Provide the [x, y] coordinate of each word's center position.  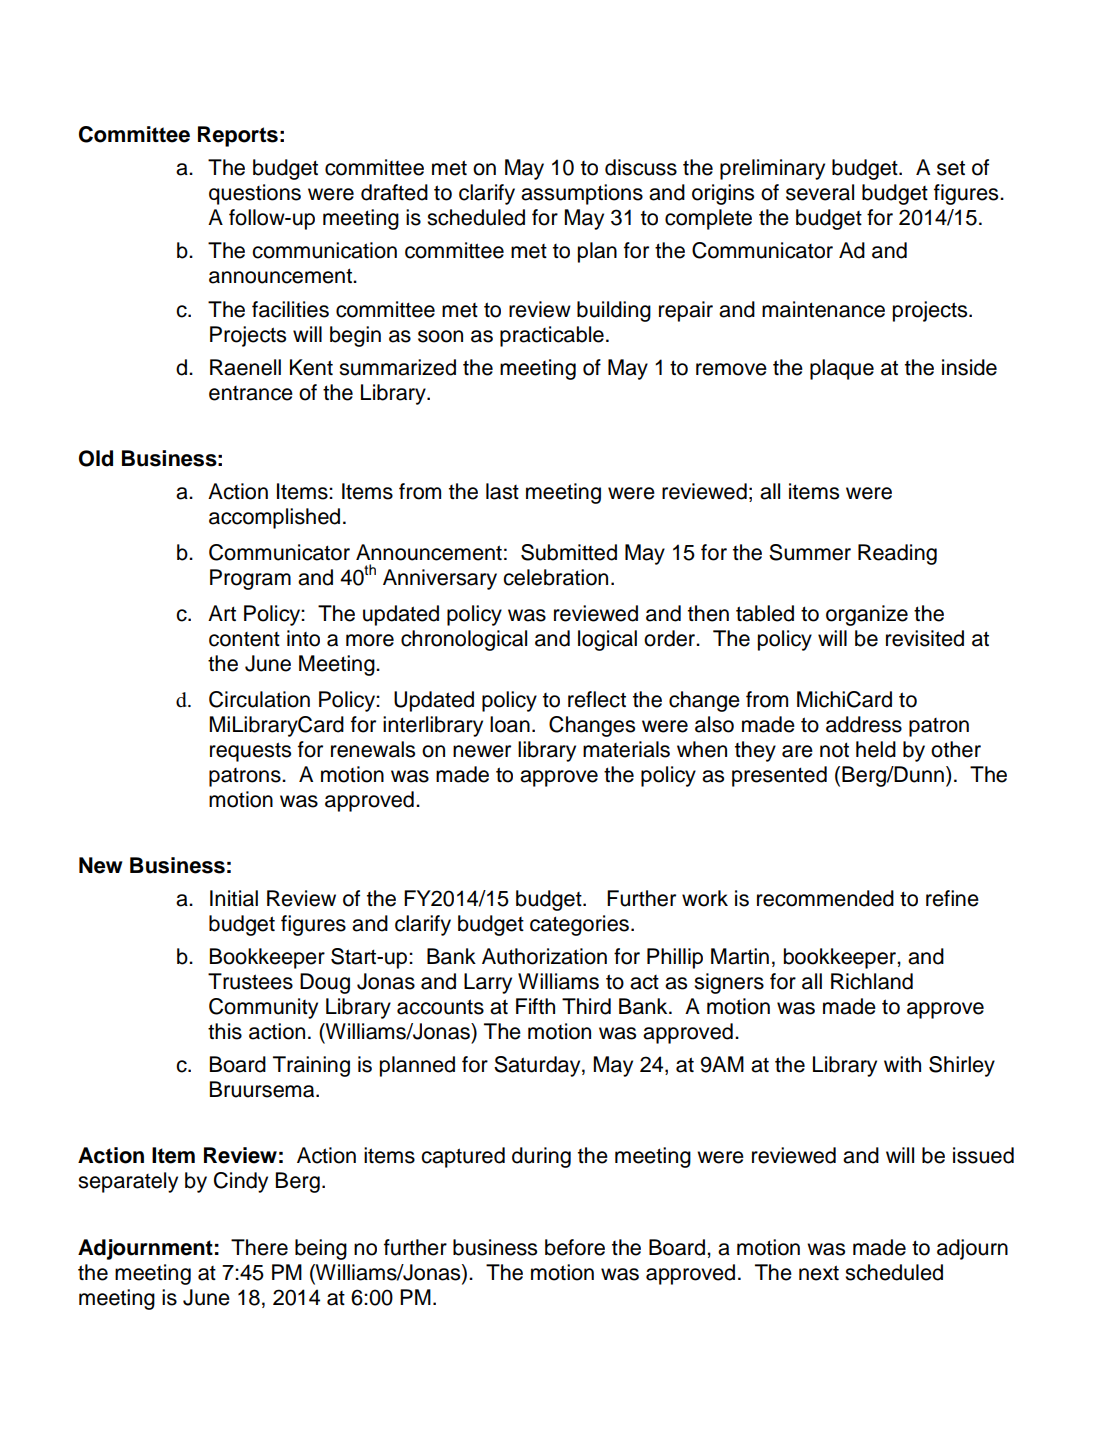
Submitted [569, 552]
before [575, 1247]
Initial [234, 898]
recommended [825, 898]
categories [579, 925]
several [820, 192]
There [259, 1247]
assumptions [582, 194]
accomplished [274, 518]
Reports [238, 136]
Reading [897, 554]
